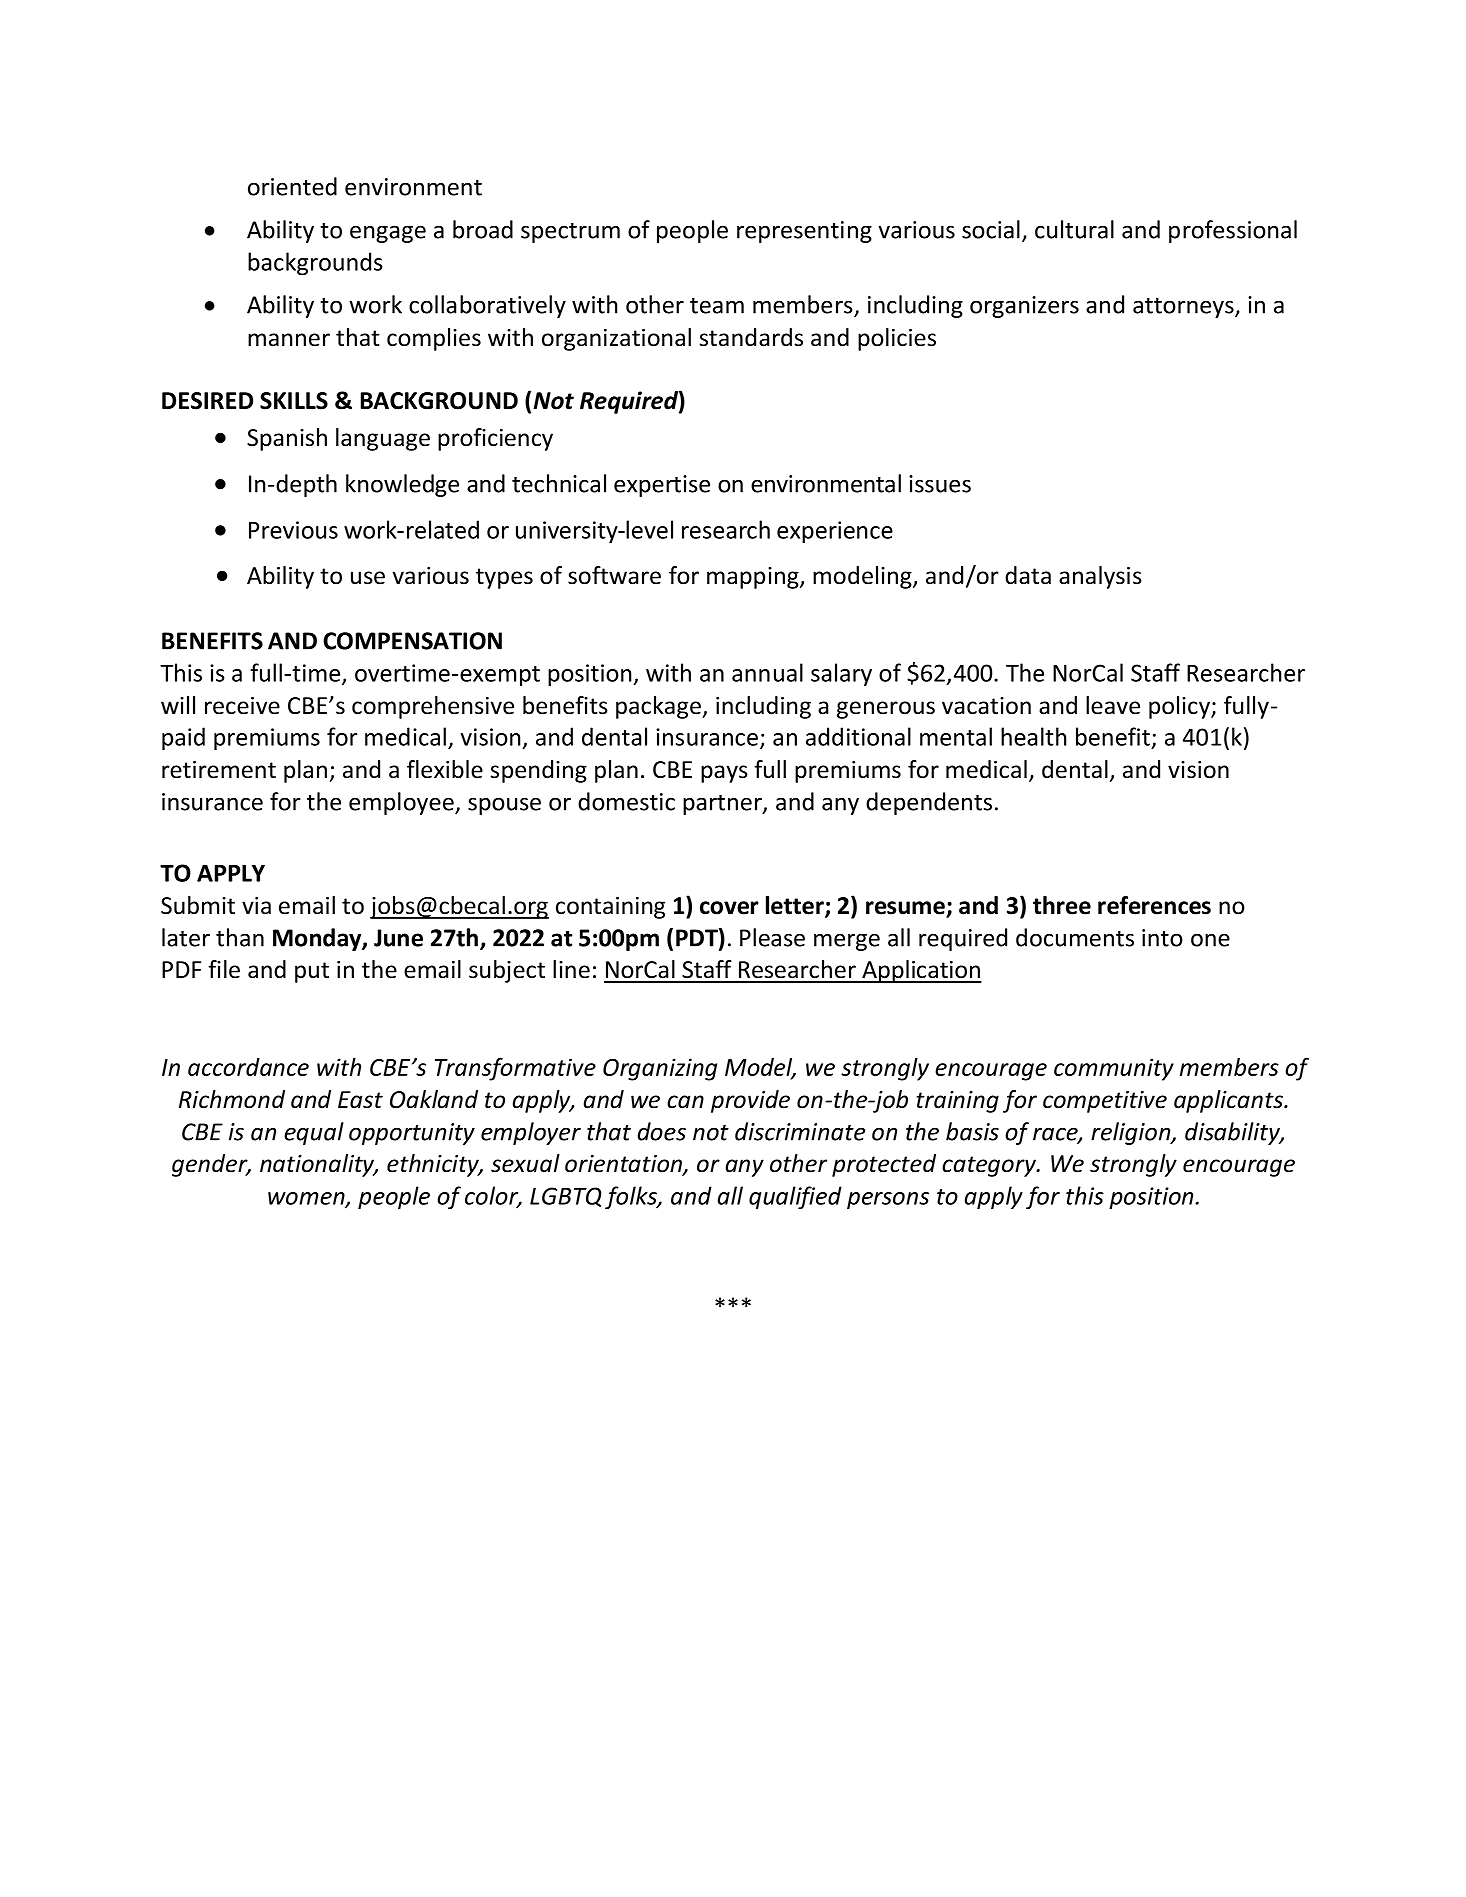 The width and height of the image is (1466, 1897). I want to click on pays, so click(724, 774).
